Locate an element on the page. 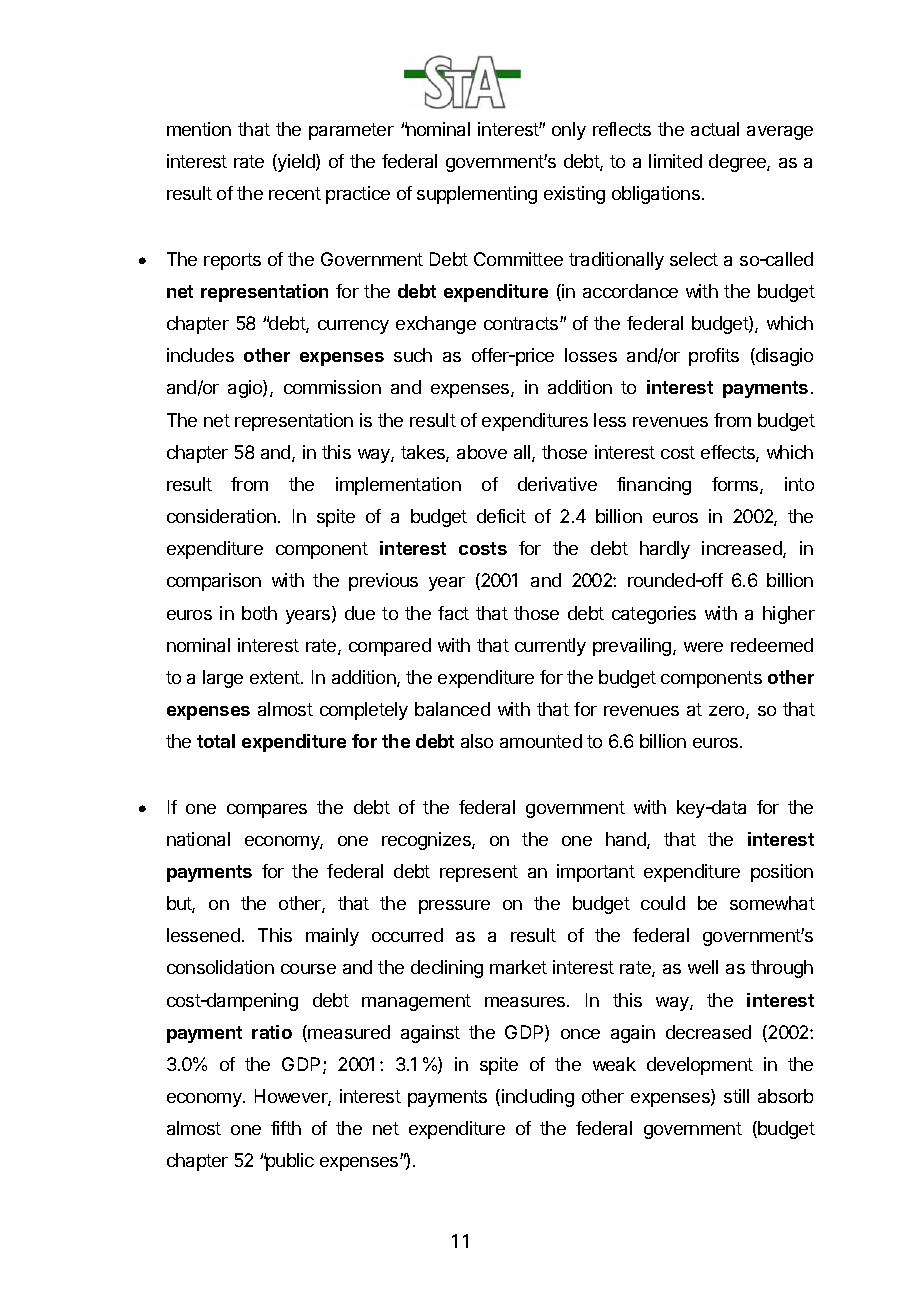  fifth is located at coordinates (286, 1128).
